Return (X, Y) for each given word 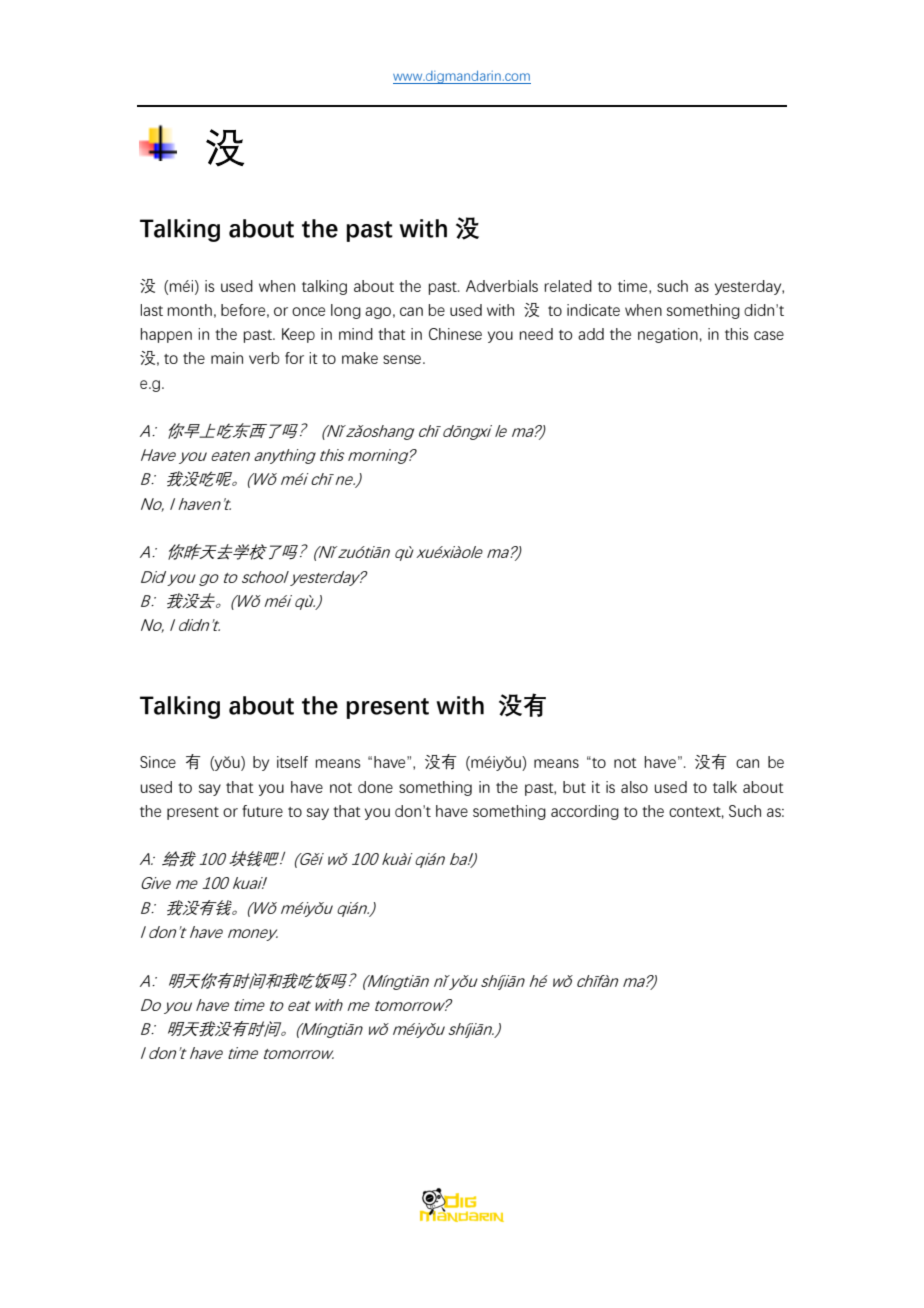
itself (292, 762)
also (634, 787)
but (574, 787)
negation (668, 335)
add (591, 334)
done (375, 787)
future (262, 811)
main (227, 358)
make (360, 358)
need (536, 334)
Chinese (455, 334)
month (189, 310)
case (769, 335)
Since (158, 762)
